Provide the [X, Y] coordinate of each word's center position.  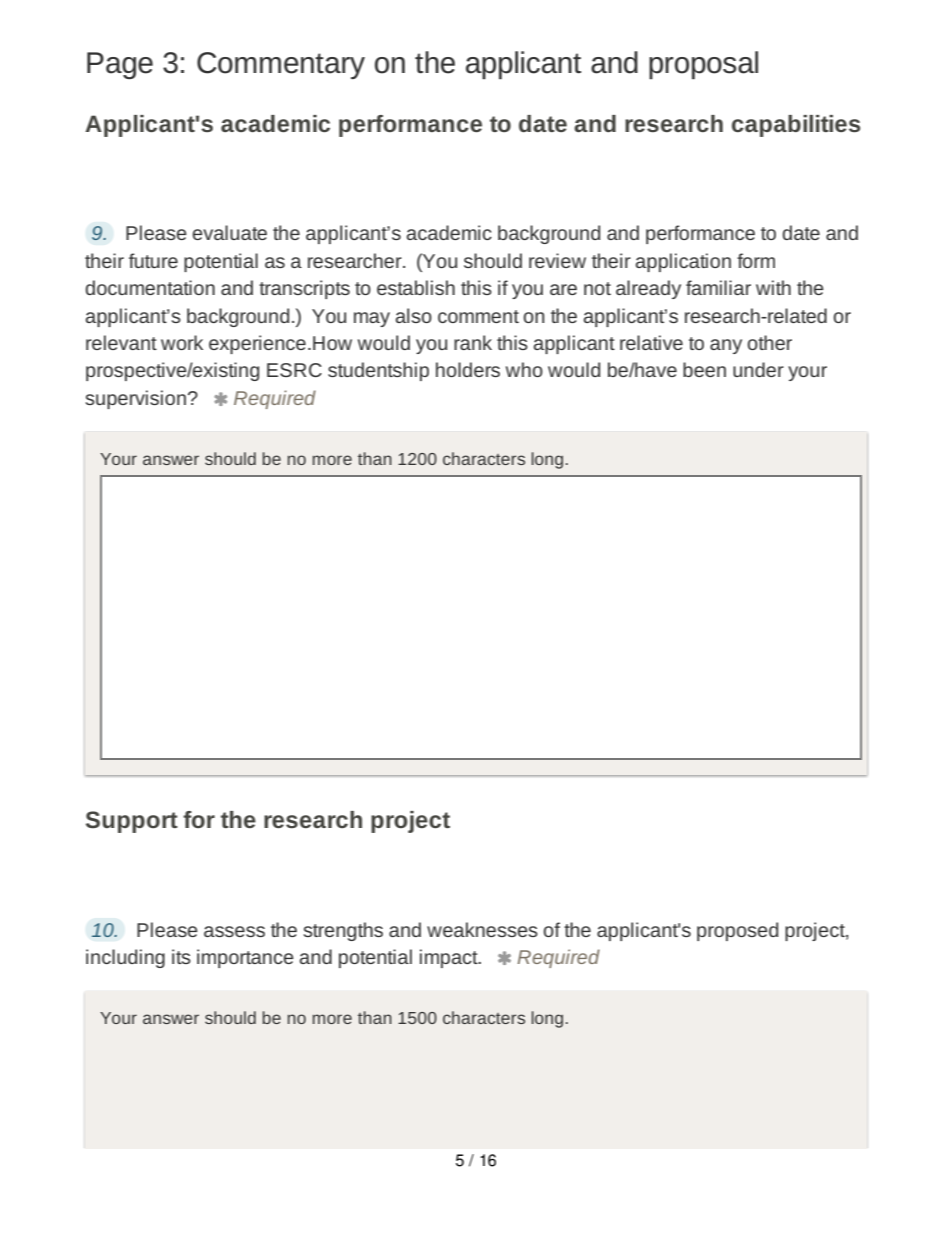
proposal [703, 65]
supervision [136, 399]
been [704, 369]
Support [132, 822]
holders [468, 369]
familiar [718, 287]
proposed [737, 931]
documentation [150, 287]
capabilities [796, 126]
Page [120, 65]
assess [234, 931]
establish [416, 287]
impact [450, 958]
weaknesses [482, 929]
